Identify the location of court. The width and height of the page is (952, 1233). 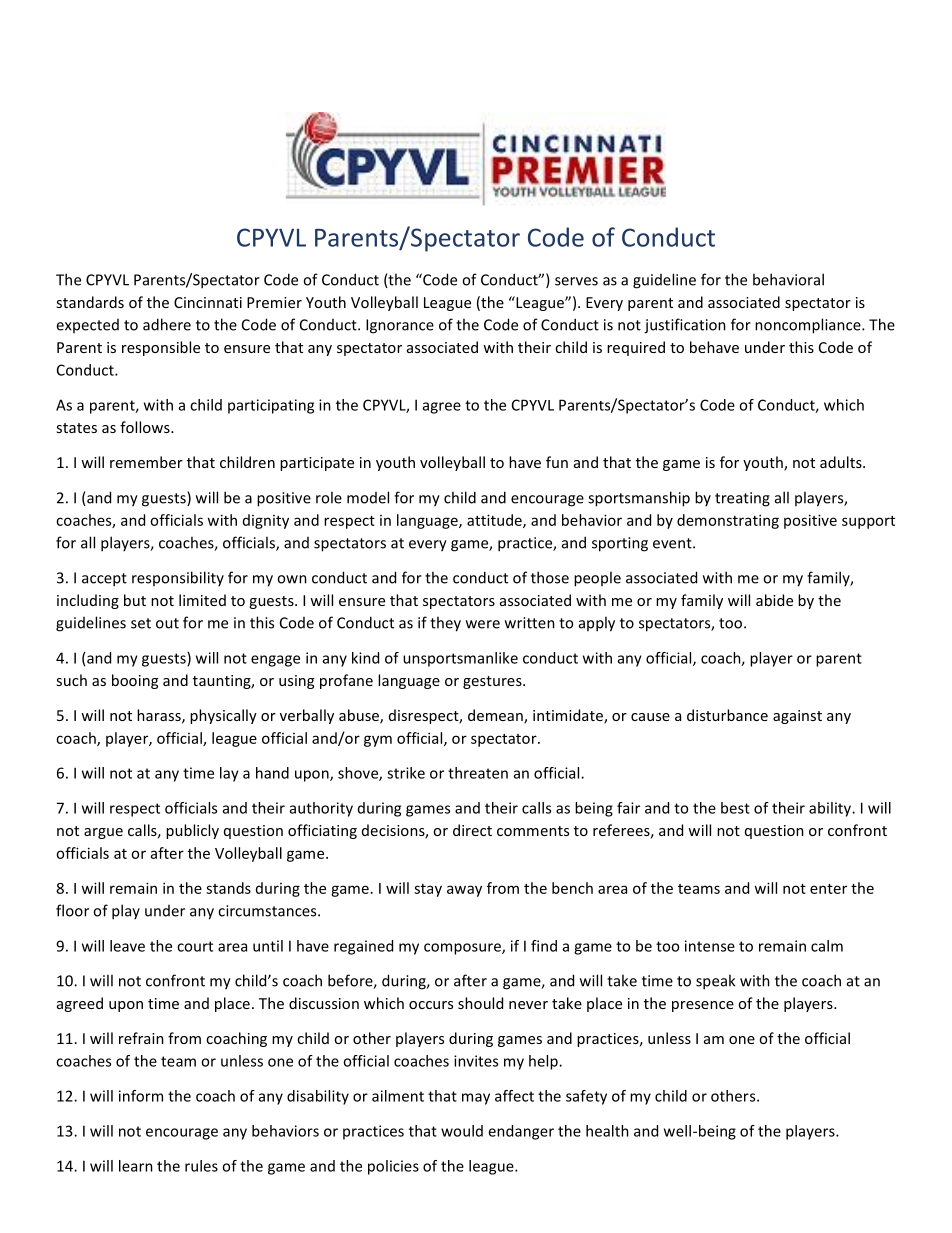
(195, 946).
